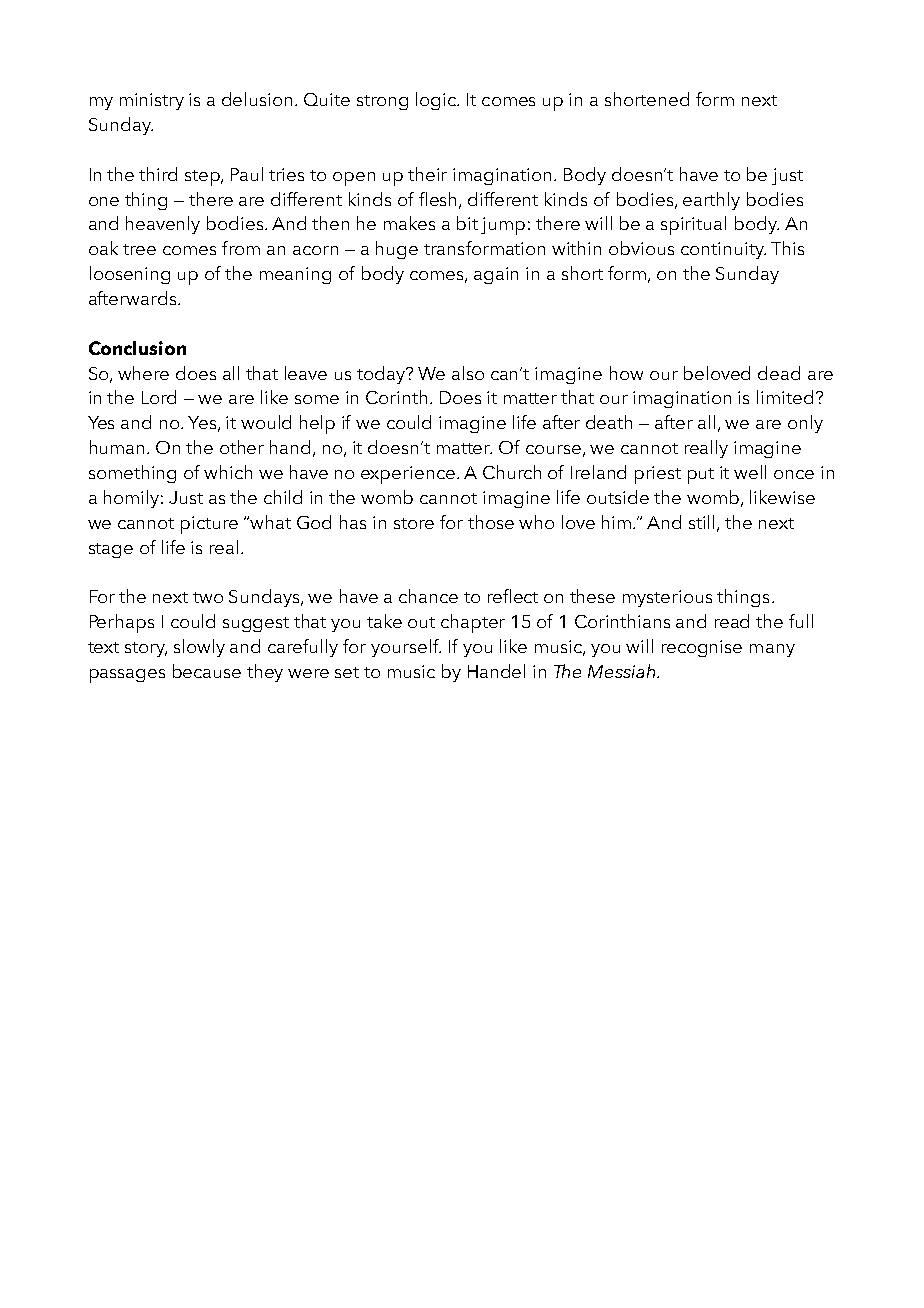 Image resolution: width=924 pixels, height=1308 pixels. What do you see at coordinates (437, 101) in the page?
I see `logic` at bounding box center [437, 101].
